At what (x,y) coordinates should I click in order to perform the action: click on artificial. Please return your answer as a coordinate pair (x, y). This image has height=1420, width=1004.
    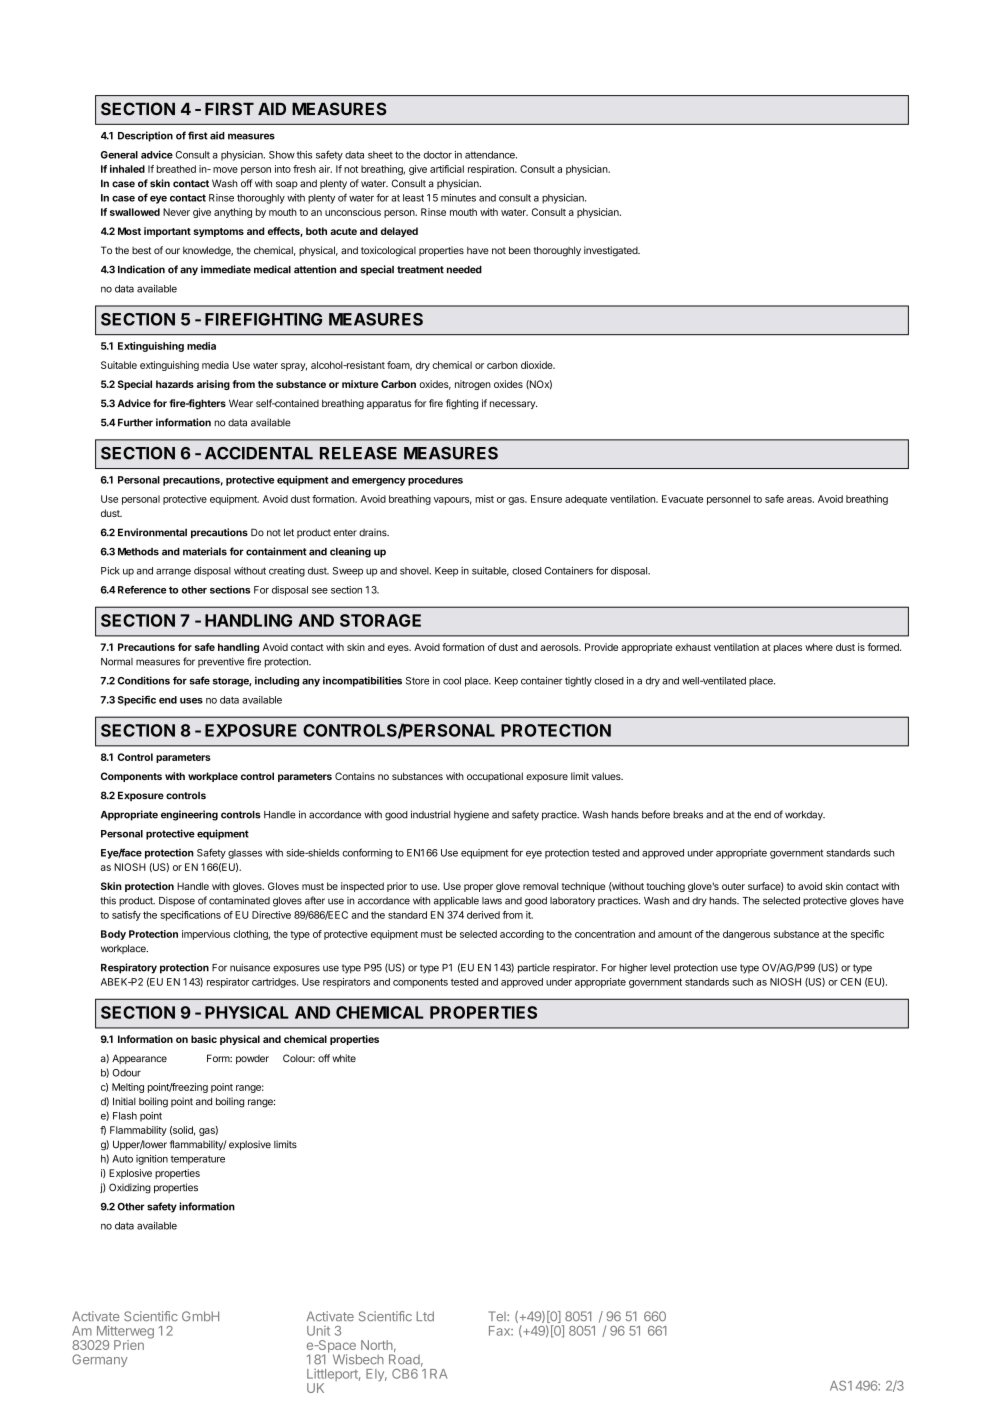
    Looking at the image, I should click on (447, 169).
